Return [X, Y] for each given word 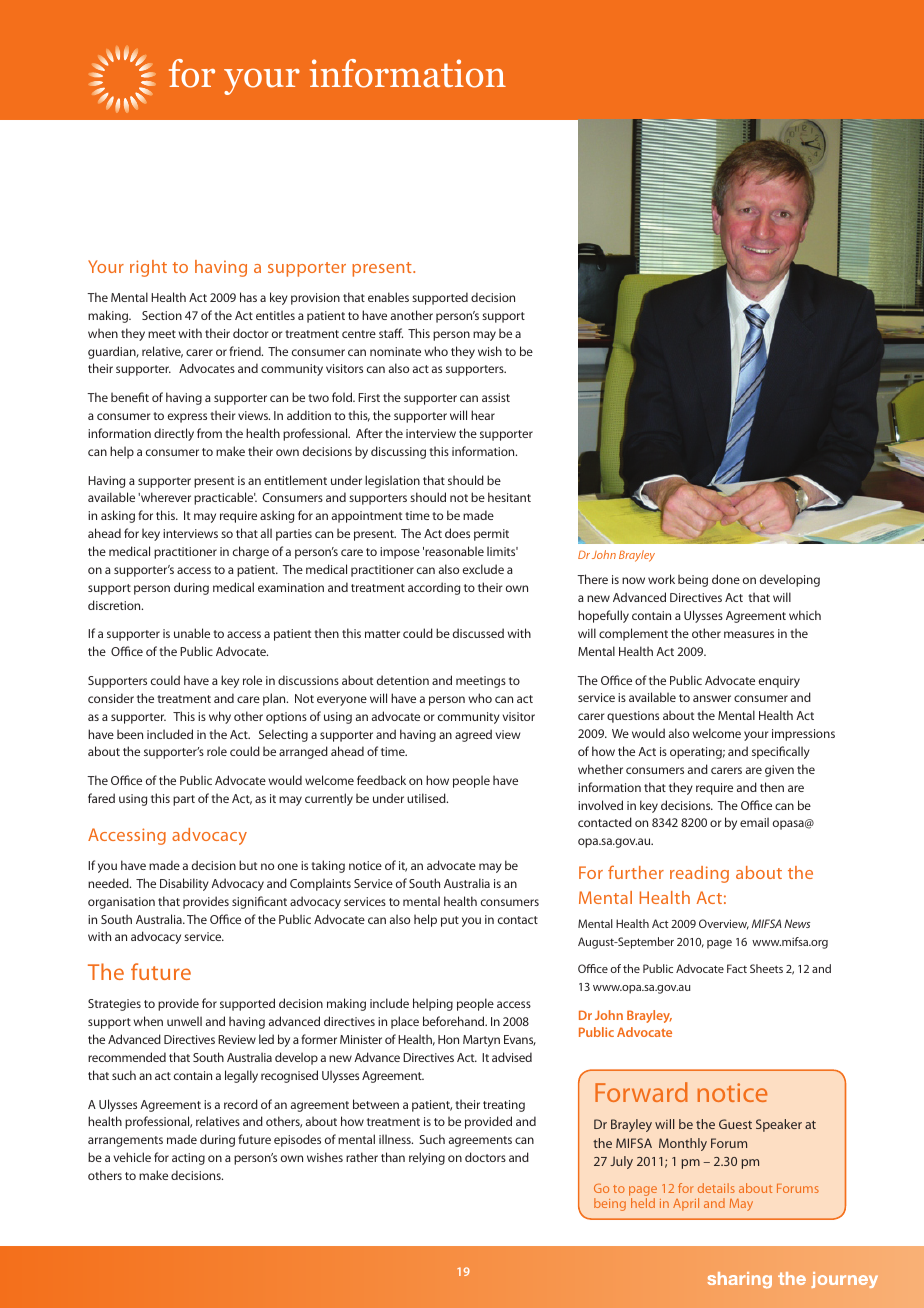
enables [388, 297]
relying [427, 1158]
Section [162, 315]
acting [188, 1159]
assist [496, 397]
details [716, 1188]
